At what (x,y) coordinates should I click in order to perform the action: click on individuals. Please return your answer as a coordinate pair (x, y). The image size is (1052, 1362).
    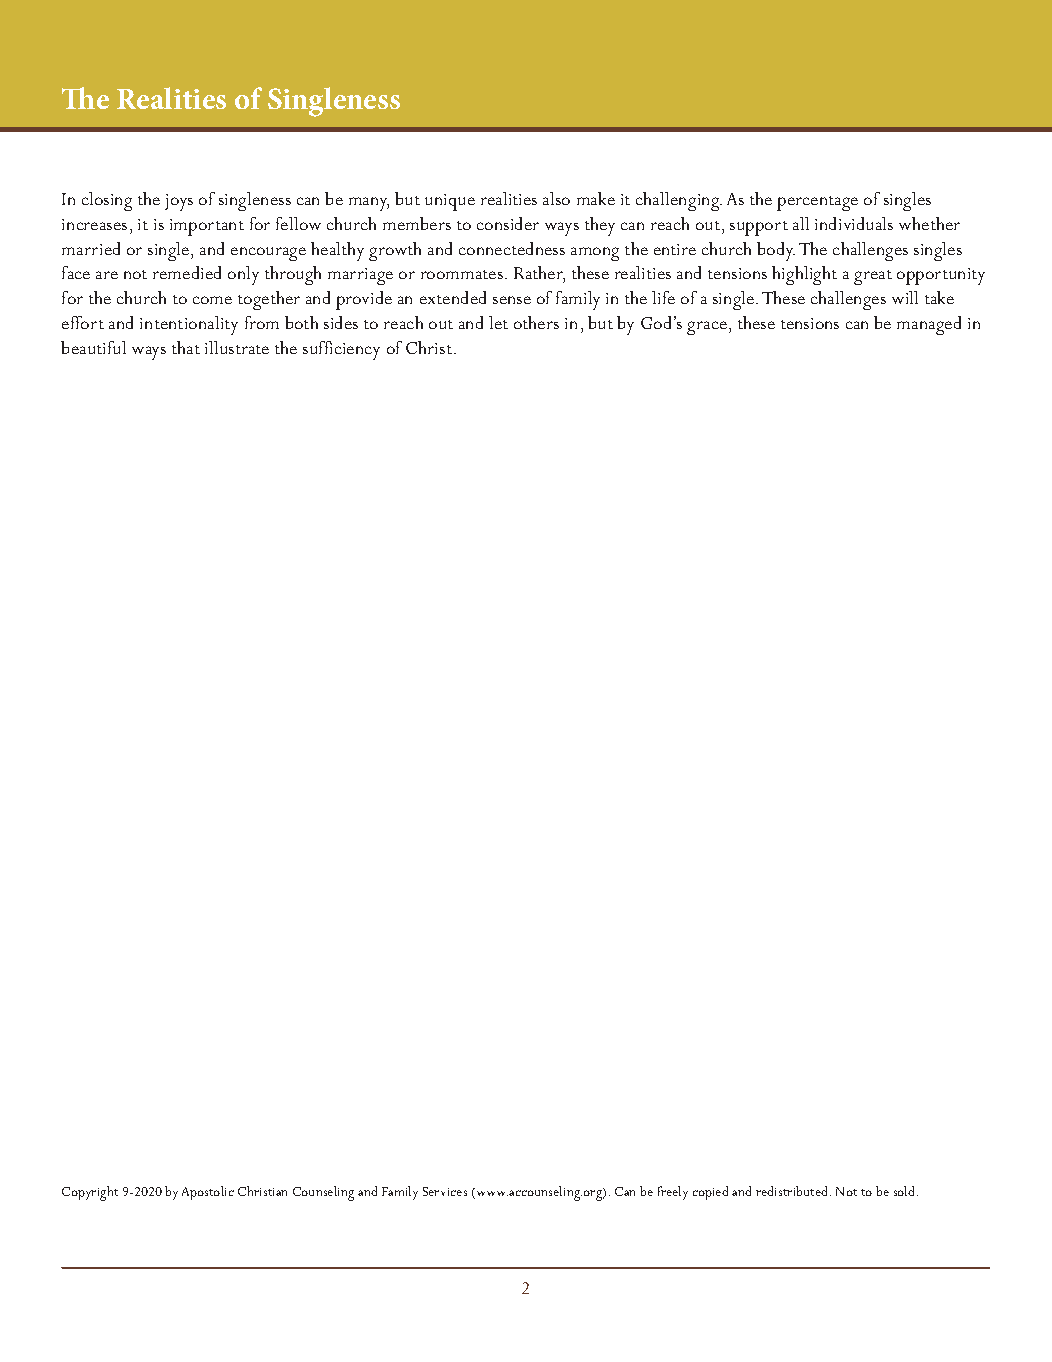
    Looking at the image, I should click on (854, 223).
